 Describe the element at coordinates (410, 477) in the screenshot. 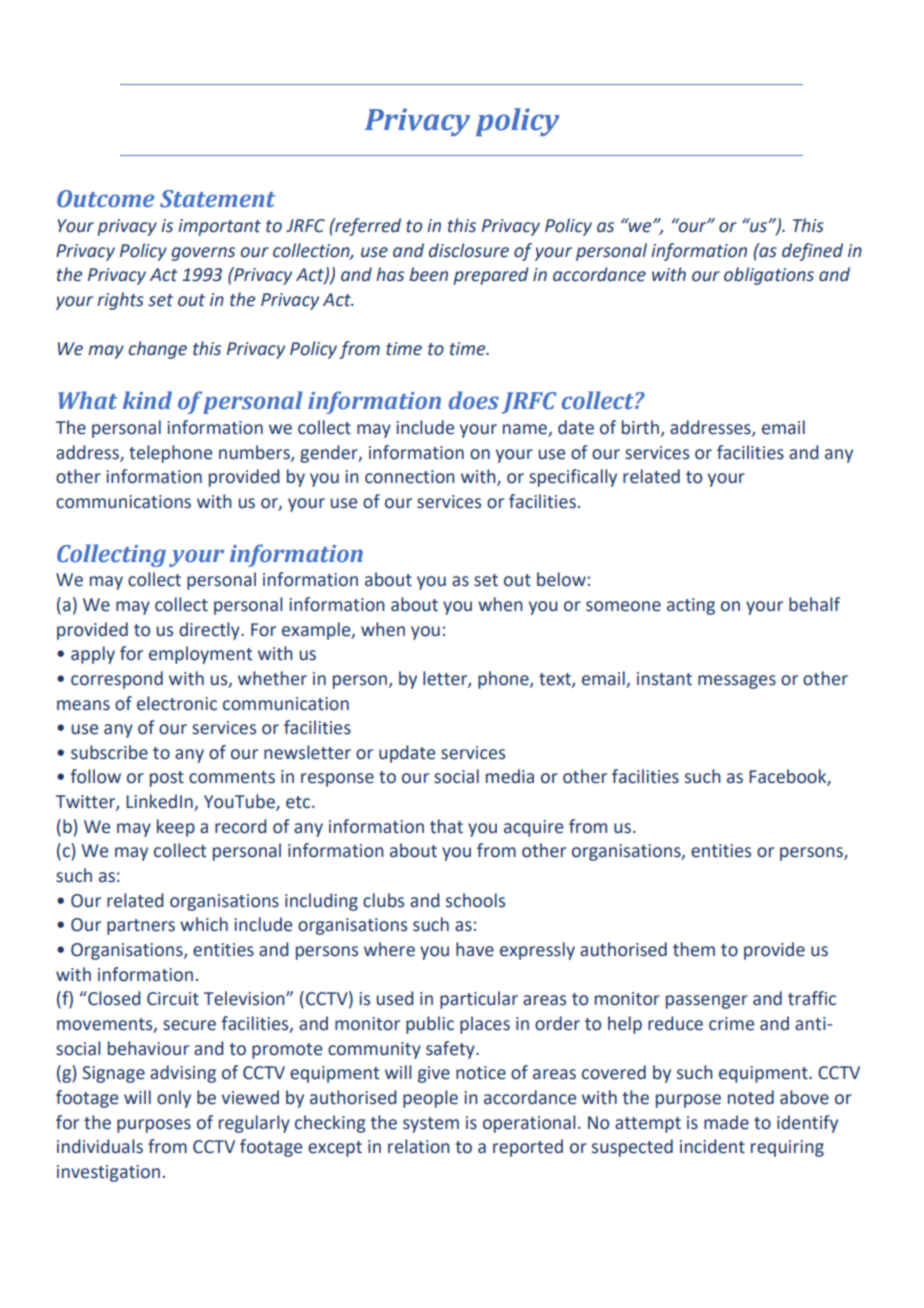

I see `connection` at that location.
